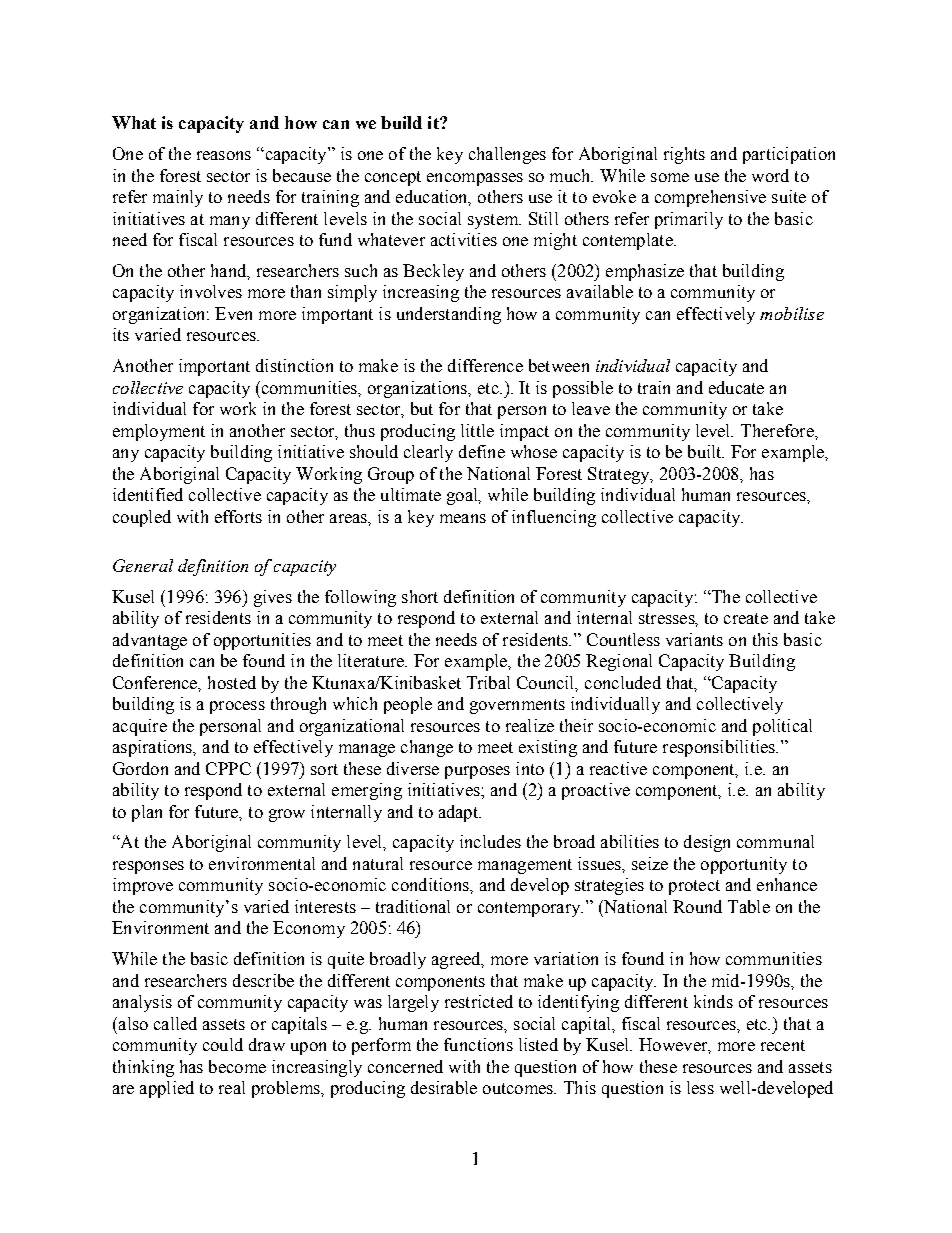  Describe the element at coordinates (233, 313) in the screenshot. I see `Even` at that location.
